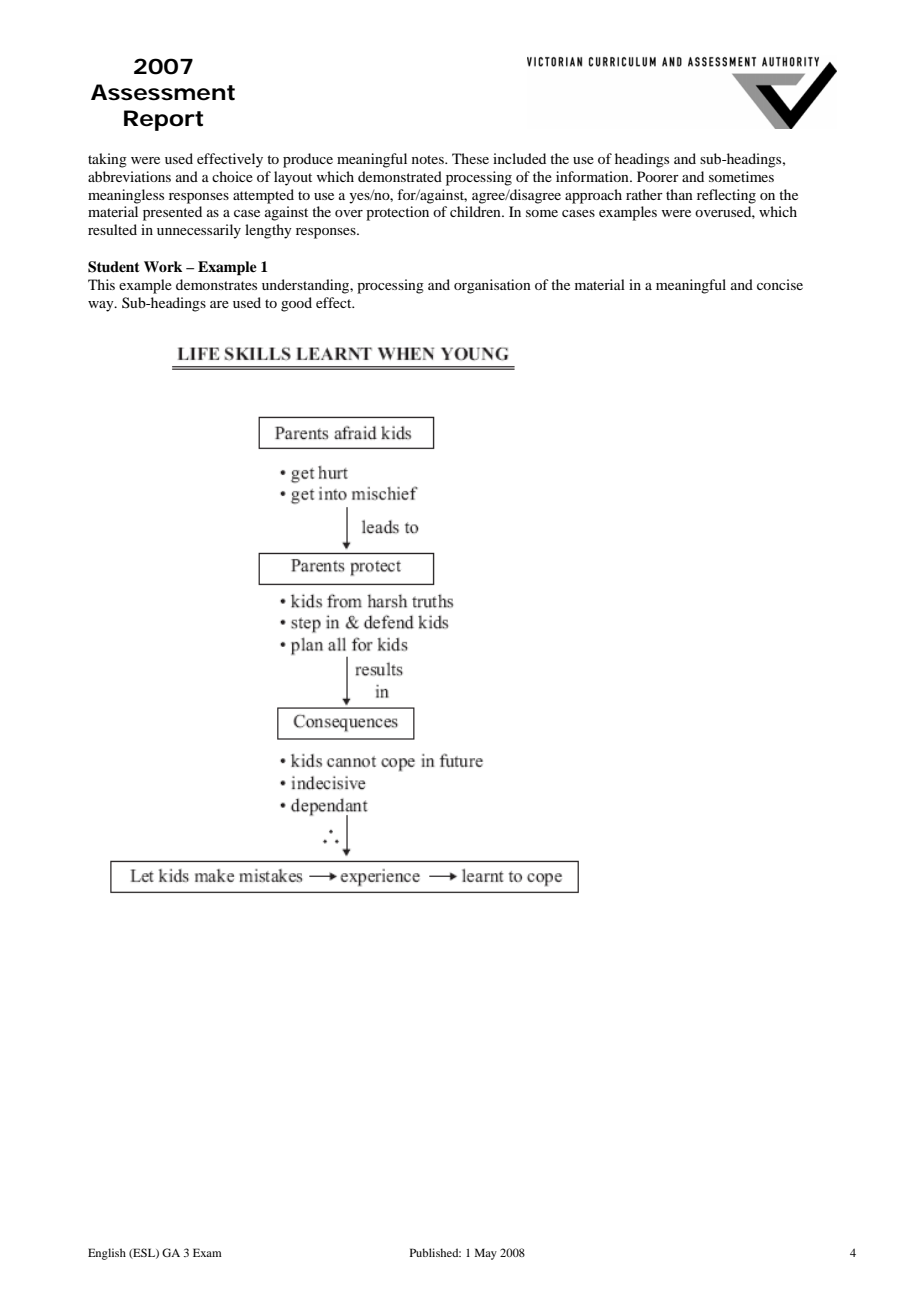 The image size is (924, 1308). What do you see at coordinates (658, 176) in the screenshot?
I see `Poorer` at bounding box center [658, 176].
